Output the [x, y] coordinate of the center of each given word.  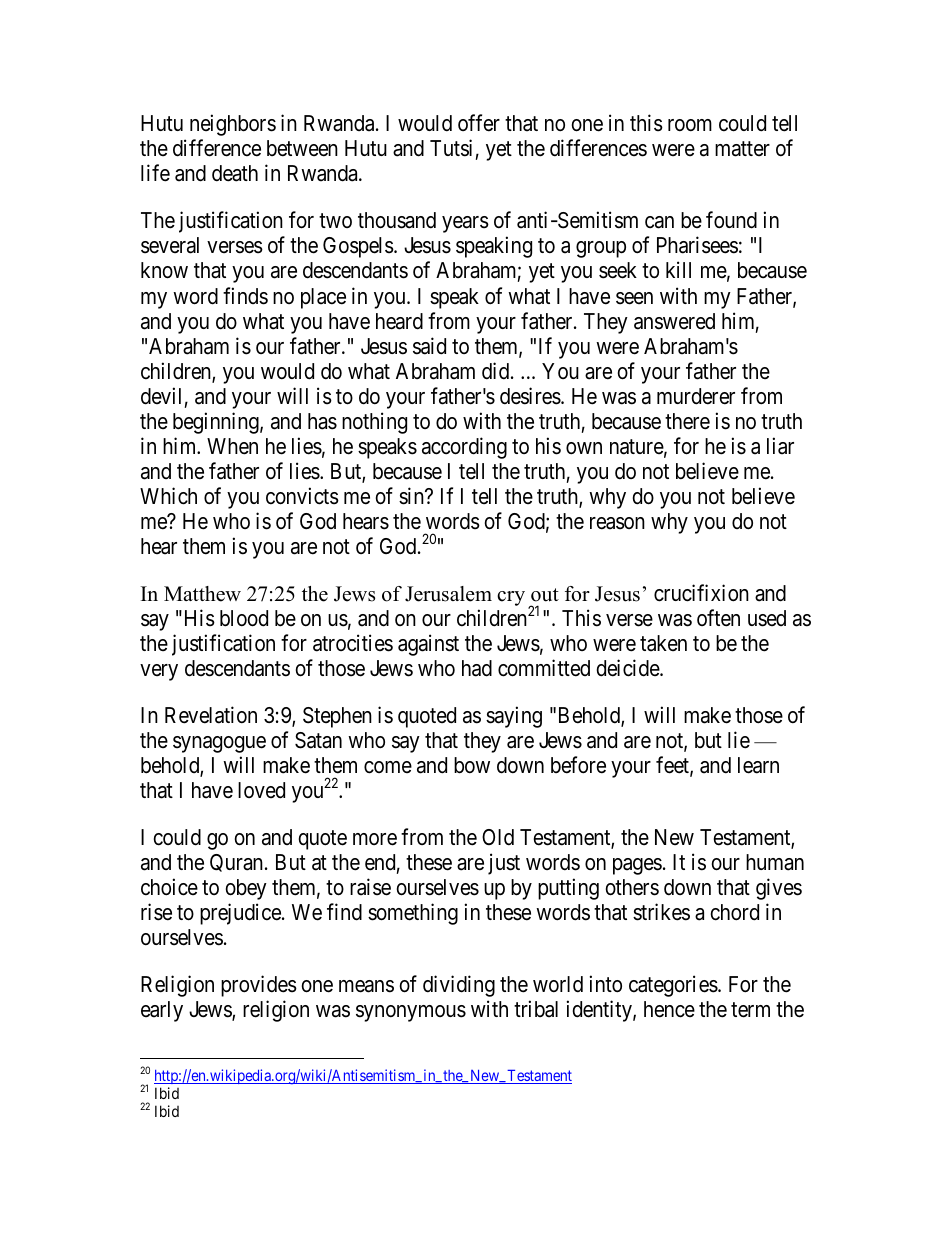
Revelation [211, 715]
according [464, 448]
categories [673, 986]
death [235, 173]
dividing [459, 986]
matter [742, 149]
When [232, 446]
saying [514, 717]
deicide [628, 668]
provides [259, 986]
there [687, 421]
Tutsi [451, 148]
